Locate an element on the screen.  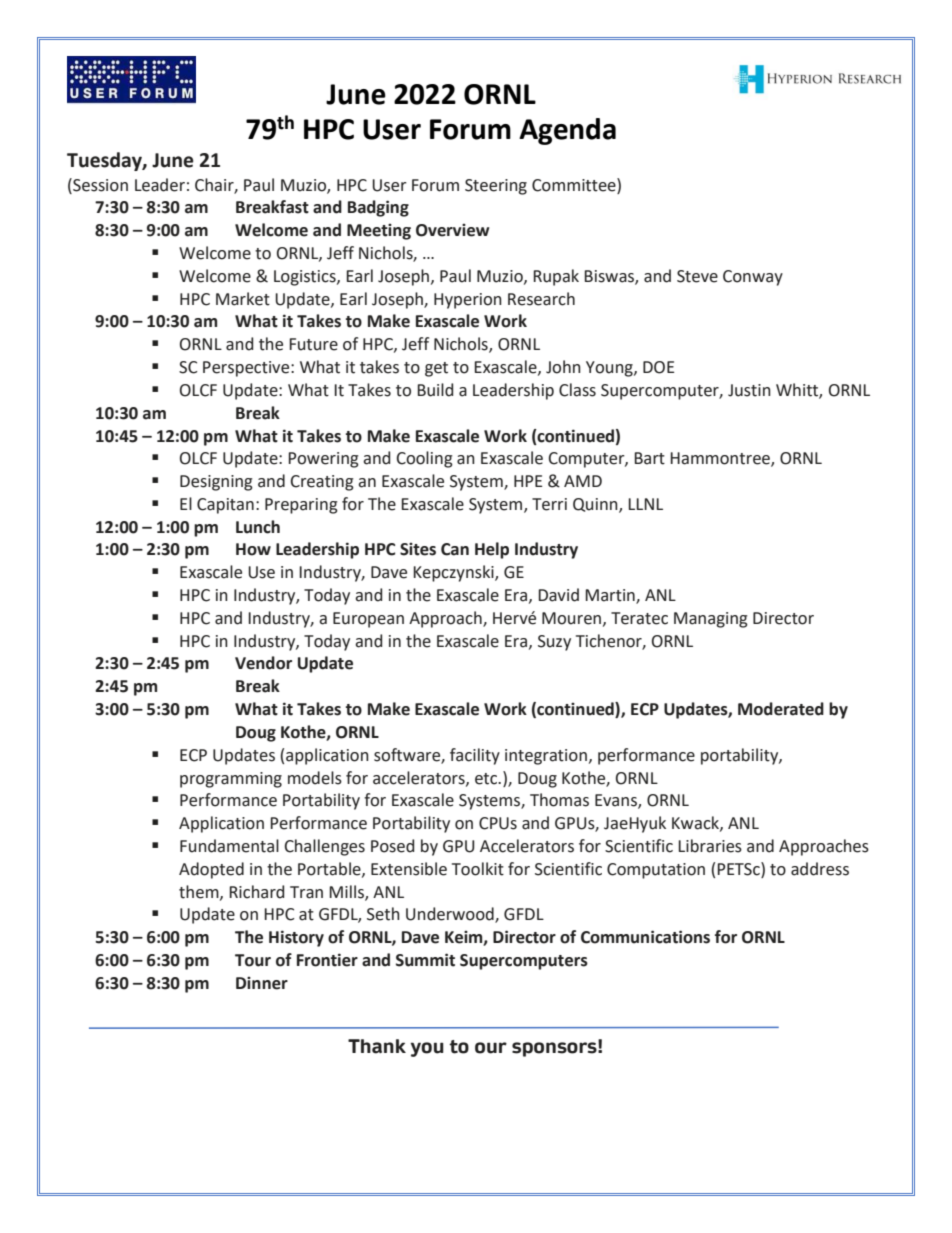
Can is located at coordinates (455, 549).
